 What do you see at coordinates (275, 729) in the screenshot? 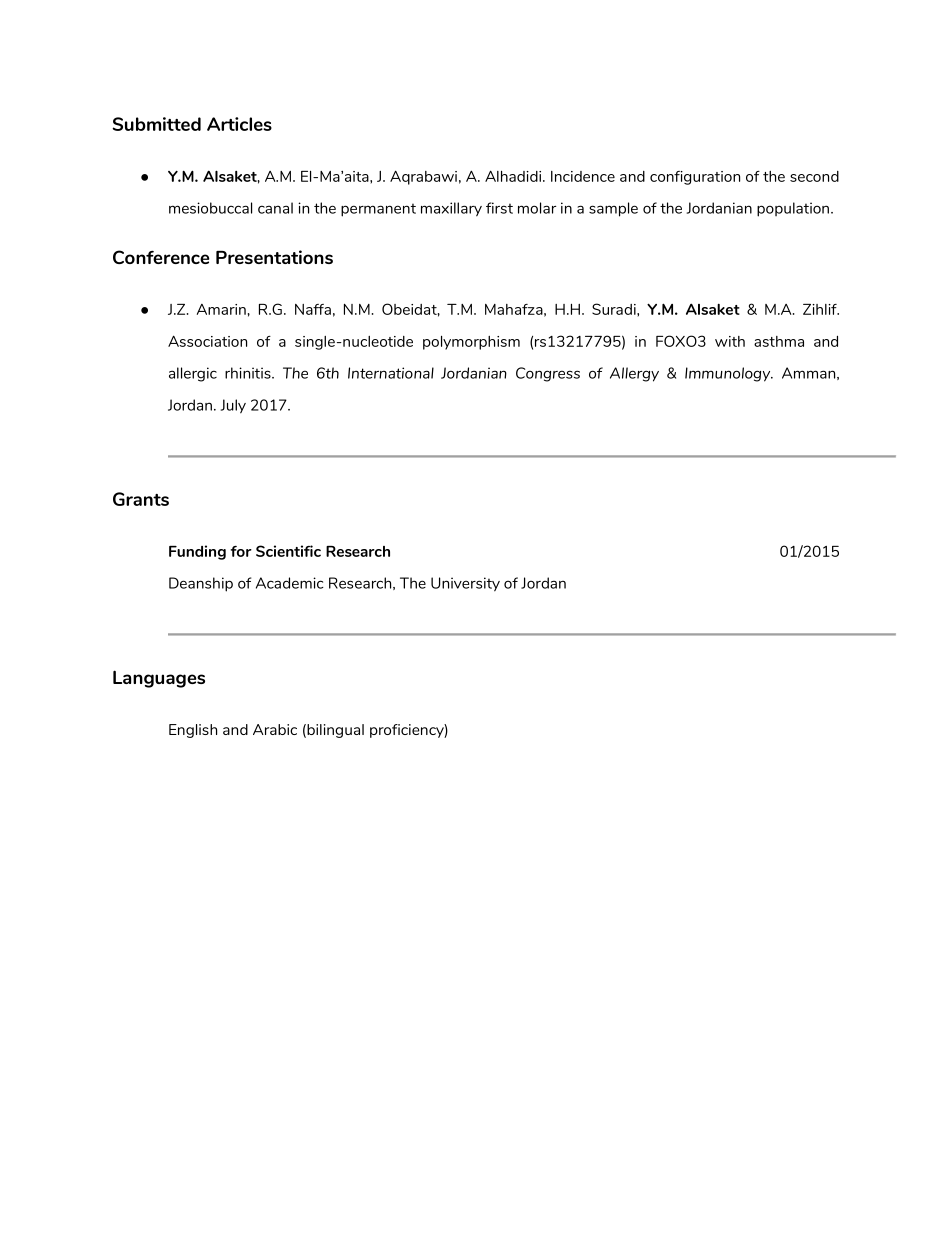
I see `Arabic` at bounding box center [275, 729].
